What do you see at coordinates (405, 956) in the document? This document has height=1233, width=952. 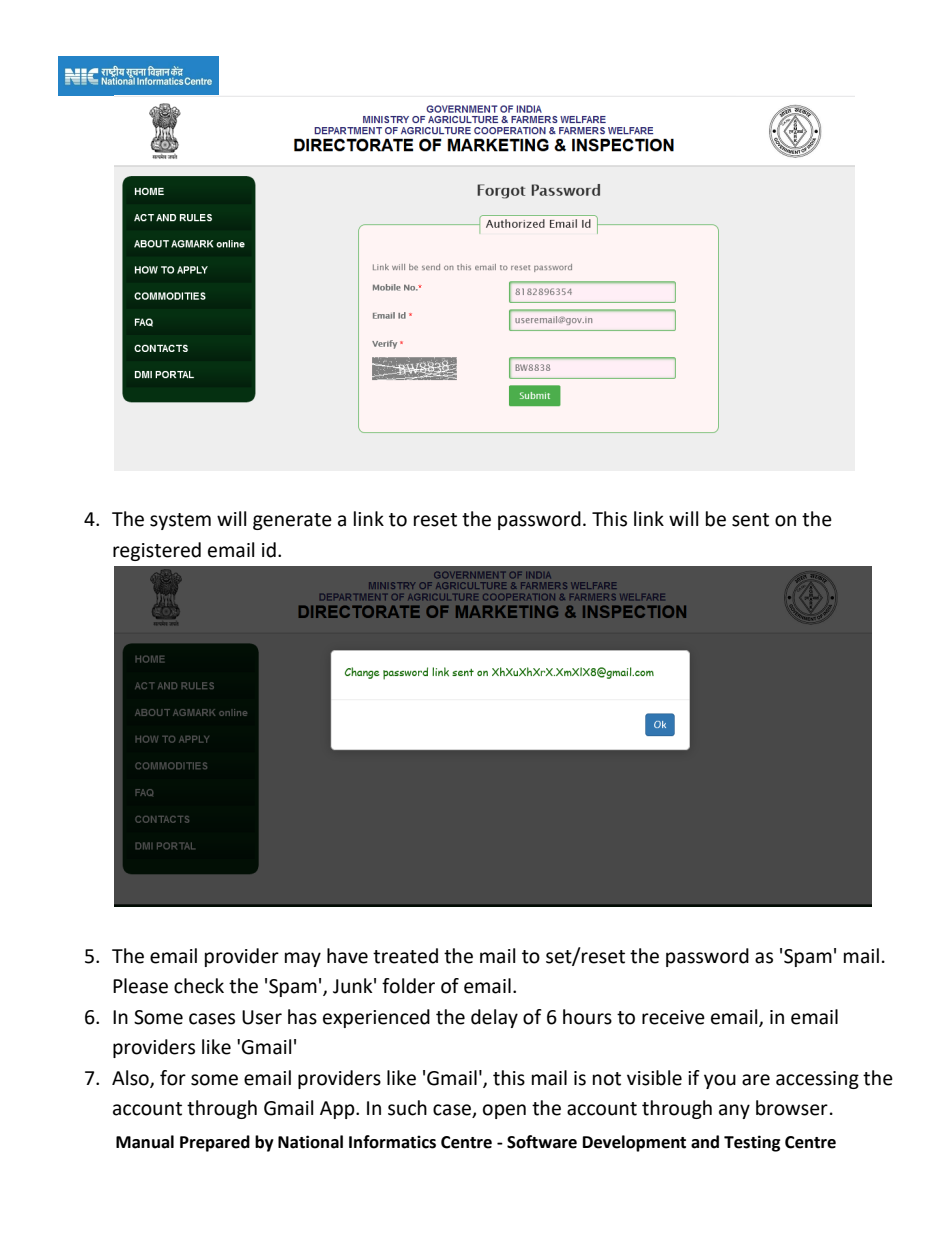 I see `treated` at bounding box center [405, 956].
